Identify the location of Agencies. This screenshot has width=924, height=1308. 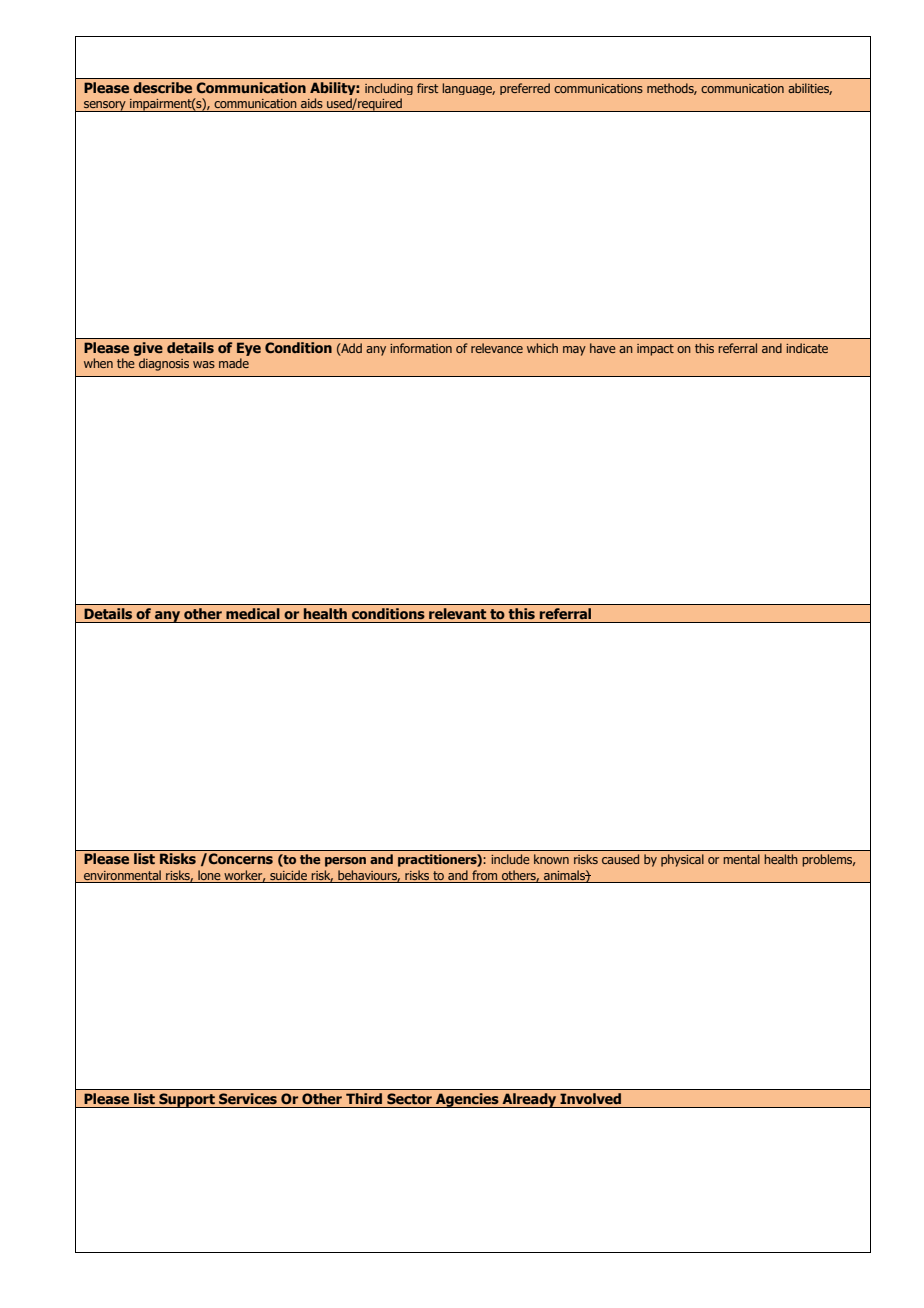
(467, 1100).
